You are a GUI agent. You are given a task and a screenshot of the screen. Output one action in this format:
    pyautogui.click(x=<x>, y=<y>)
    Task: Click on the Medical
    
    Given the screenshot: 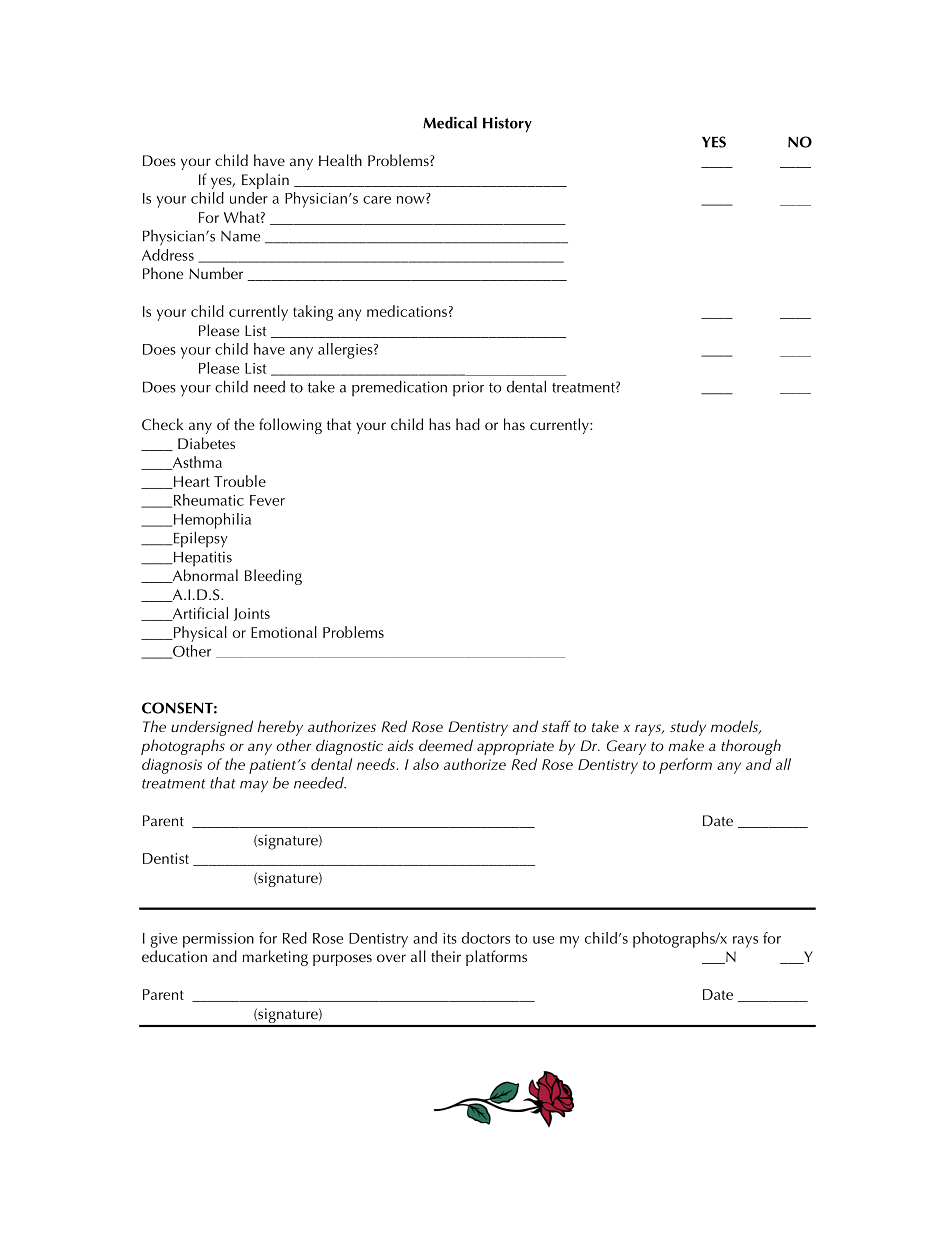 What is the action you would take?
    pyautogui.click(x=450, y=122)
